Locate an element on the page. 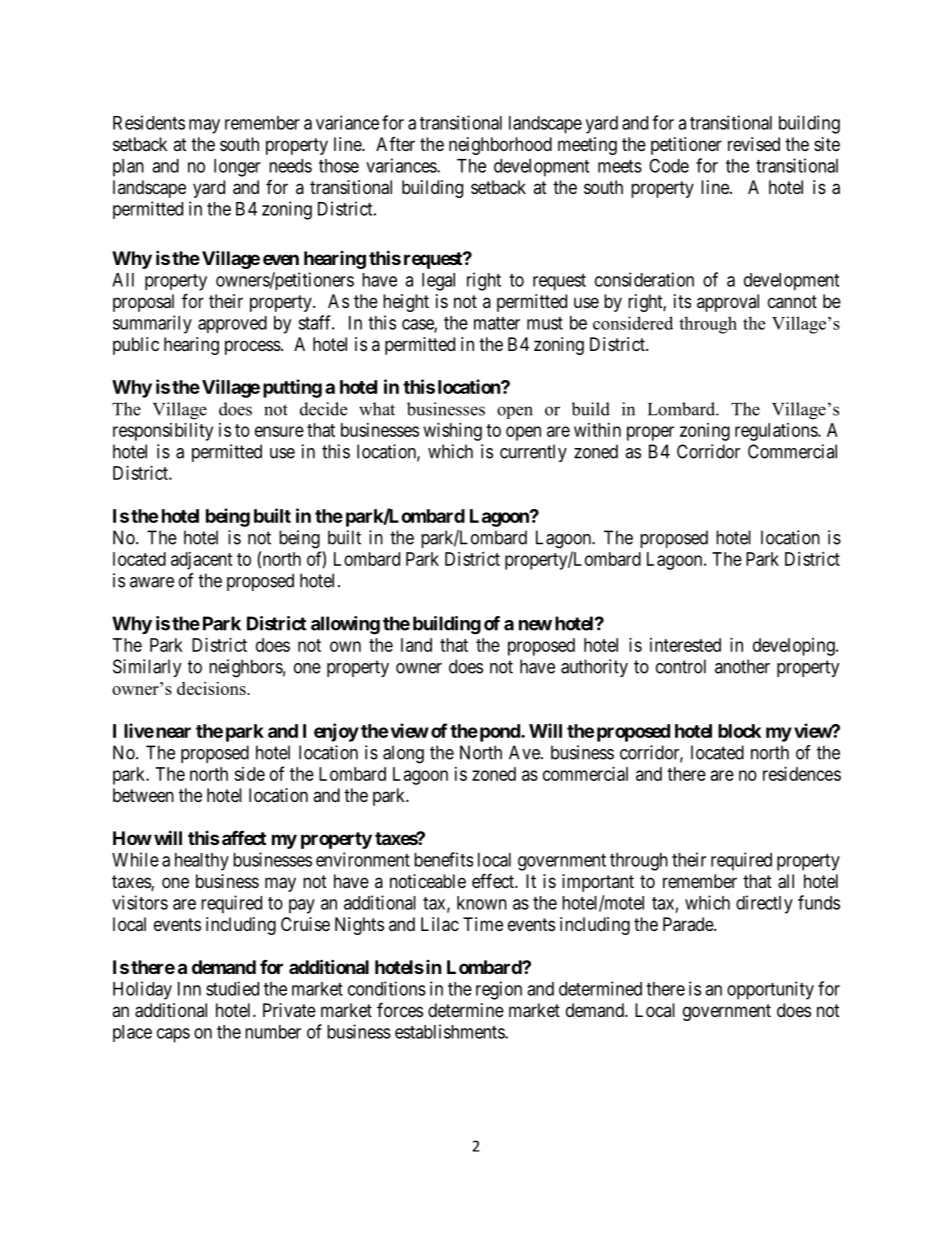  decisions is located at coordinates (212, 688).
